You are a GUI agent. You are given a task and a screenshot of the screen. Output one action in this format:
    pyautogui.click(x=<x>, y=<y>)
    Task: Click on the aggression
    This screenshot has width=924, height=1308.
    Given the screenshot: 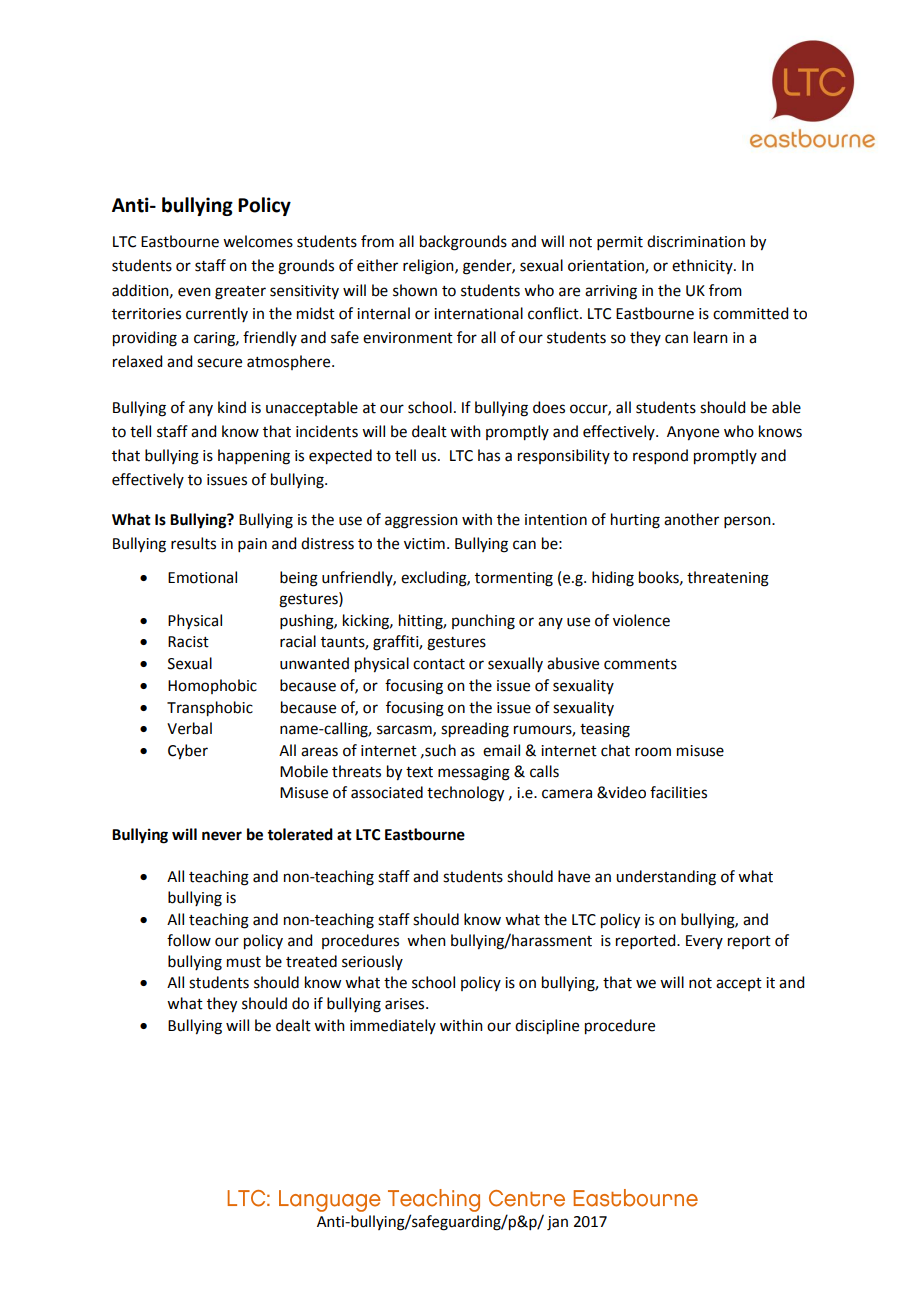 What is the action you would take?
    pyautogui.click(x=421, y=521)
